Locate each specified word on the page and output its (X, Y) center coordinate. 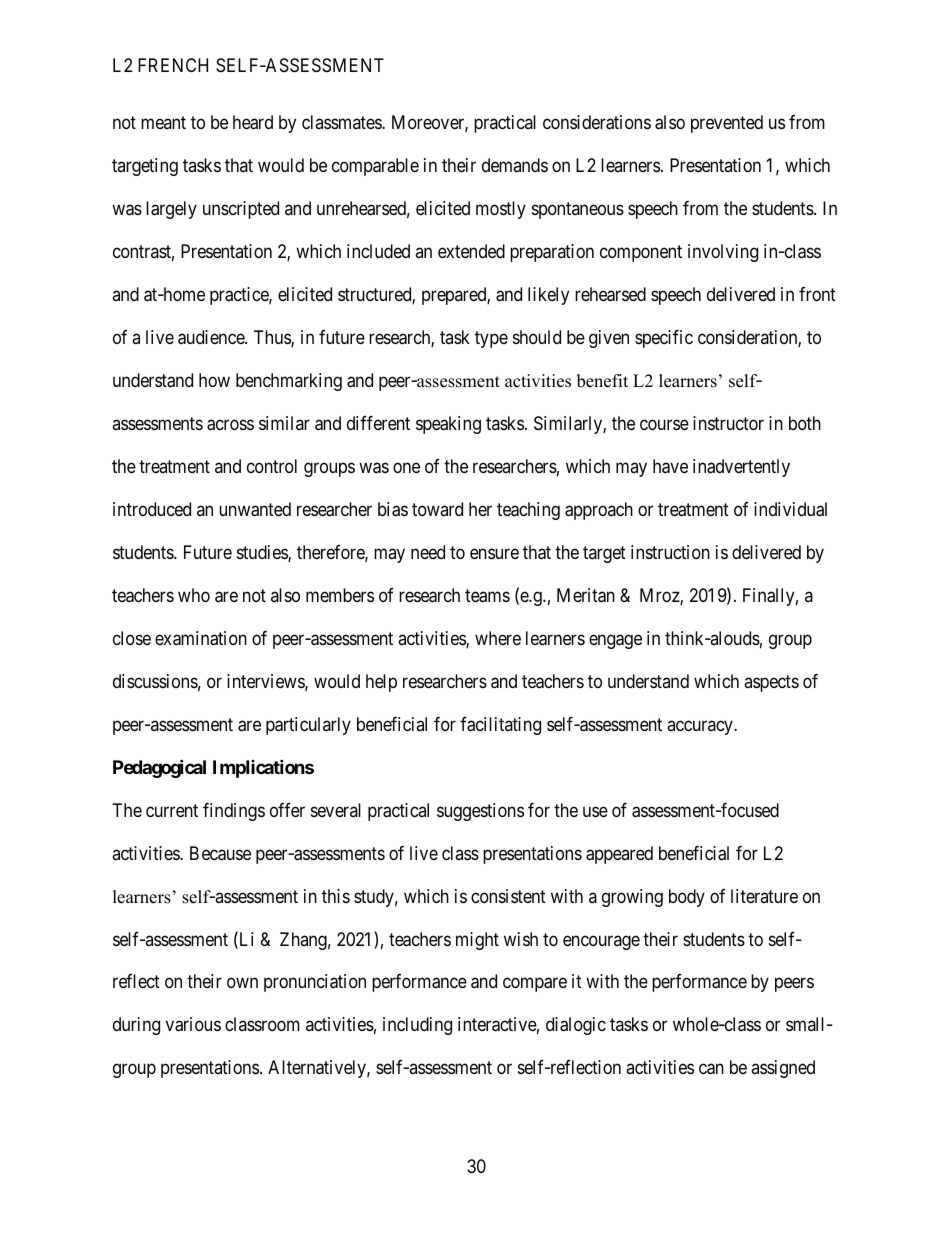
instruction (670, 552)
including (417, 1026)
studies (263, 553)
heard (253, 122)
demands (515, 165)
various (193, 1024)
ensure (494, 553)
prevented (727, 124)
